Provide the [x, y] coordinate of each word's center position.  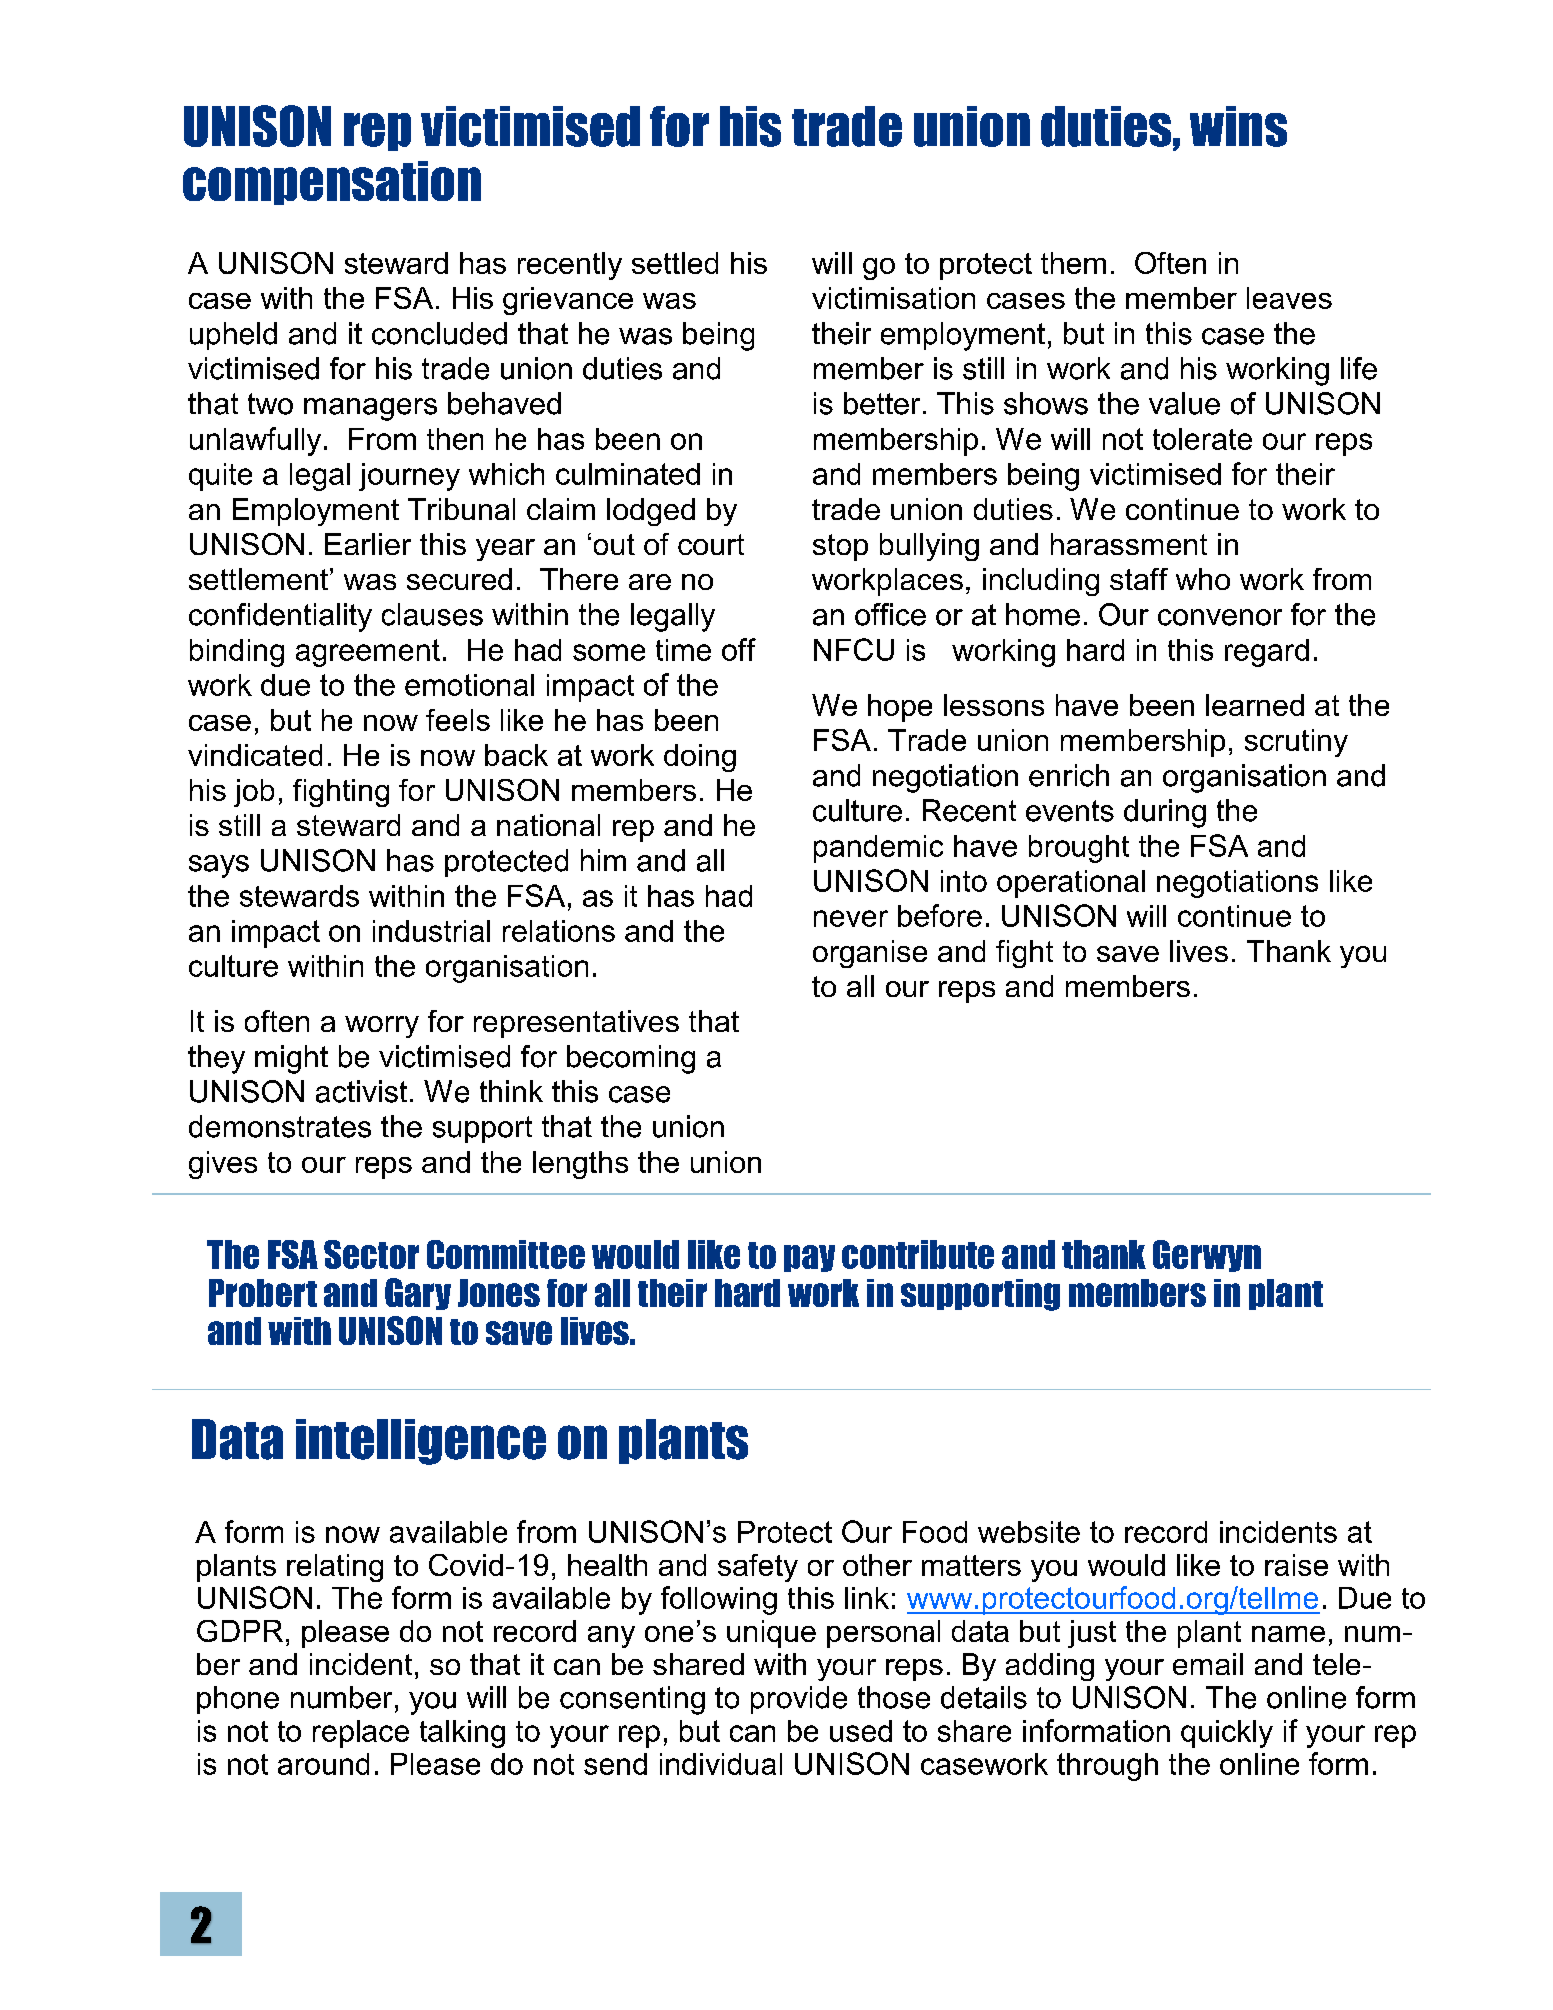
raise [1296, 1565]
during [1165, 813]
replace [361, 1734]
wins [1238, 126]
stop [840, 547]
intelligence [421, 1442]
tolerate [1202, 439]
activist [361, 1091]
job [254, 793]
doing [700, 758]
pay [809, 1258]
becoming [631, 1059]
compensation [332, 183]
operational [1071, 884]
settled [675, 263]
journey [409, 477]
